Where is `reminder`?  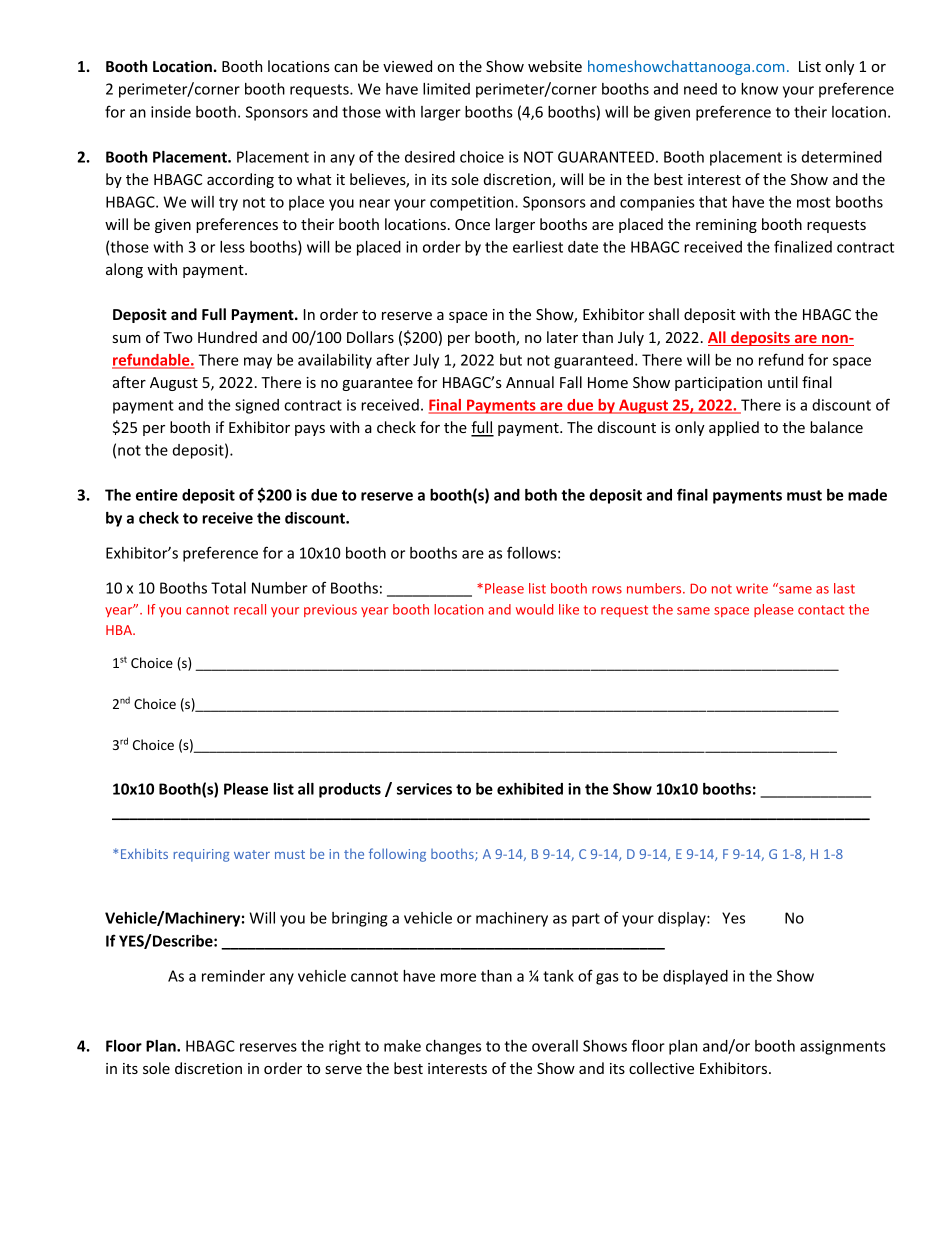
reminder is located at coordinates (233, 976).
